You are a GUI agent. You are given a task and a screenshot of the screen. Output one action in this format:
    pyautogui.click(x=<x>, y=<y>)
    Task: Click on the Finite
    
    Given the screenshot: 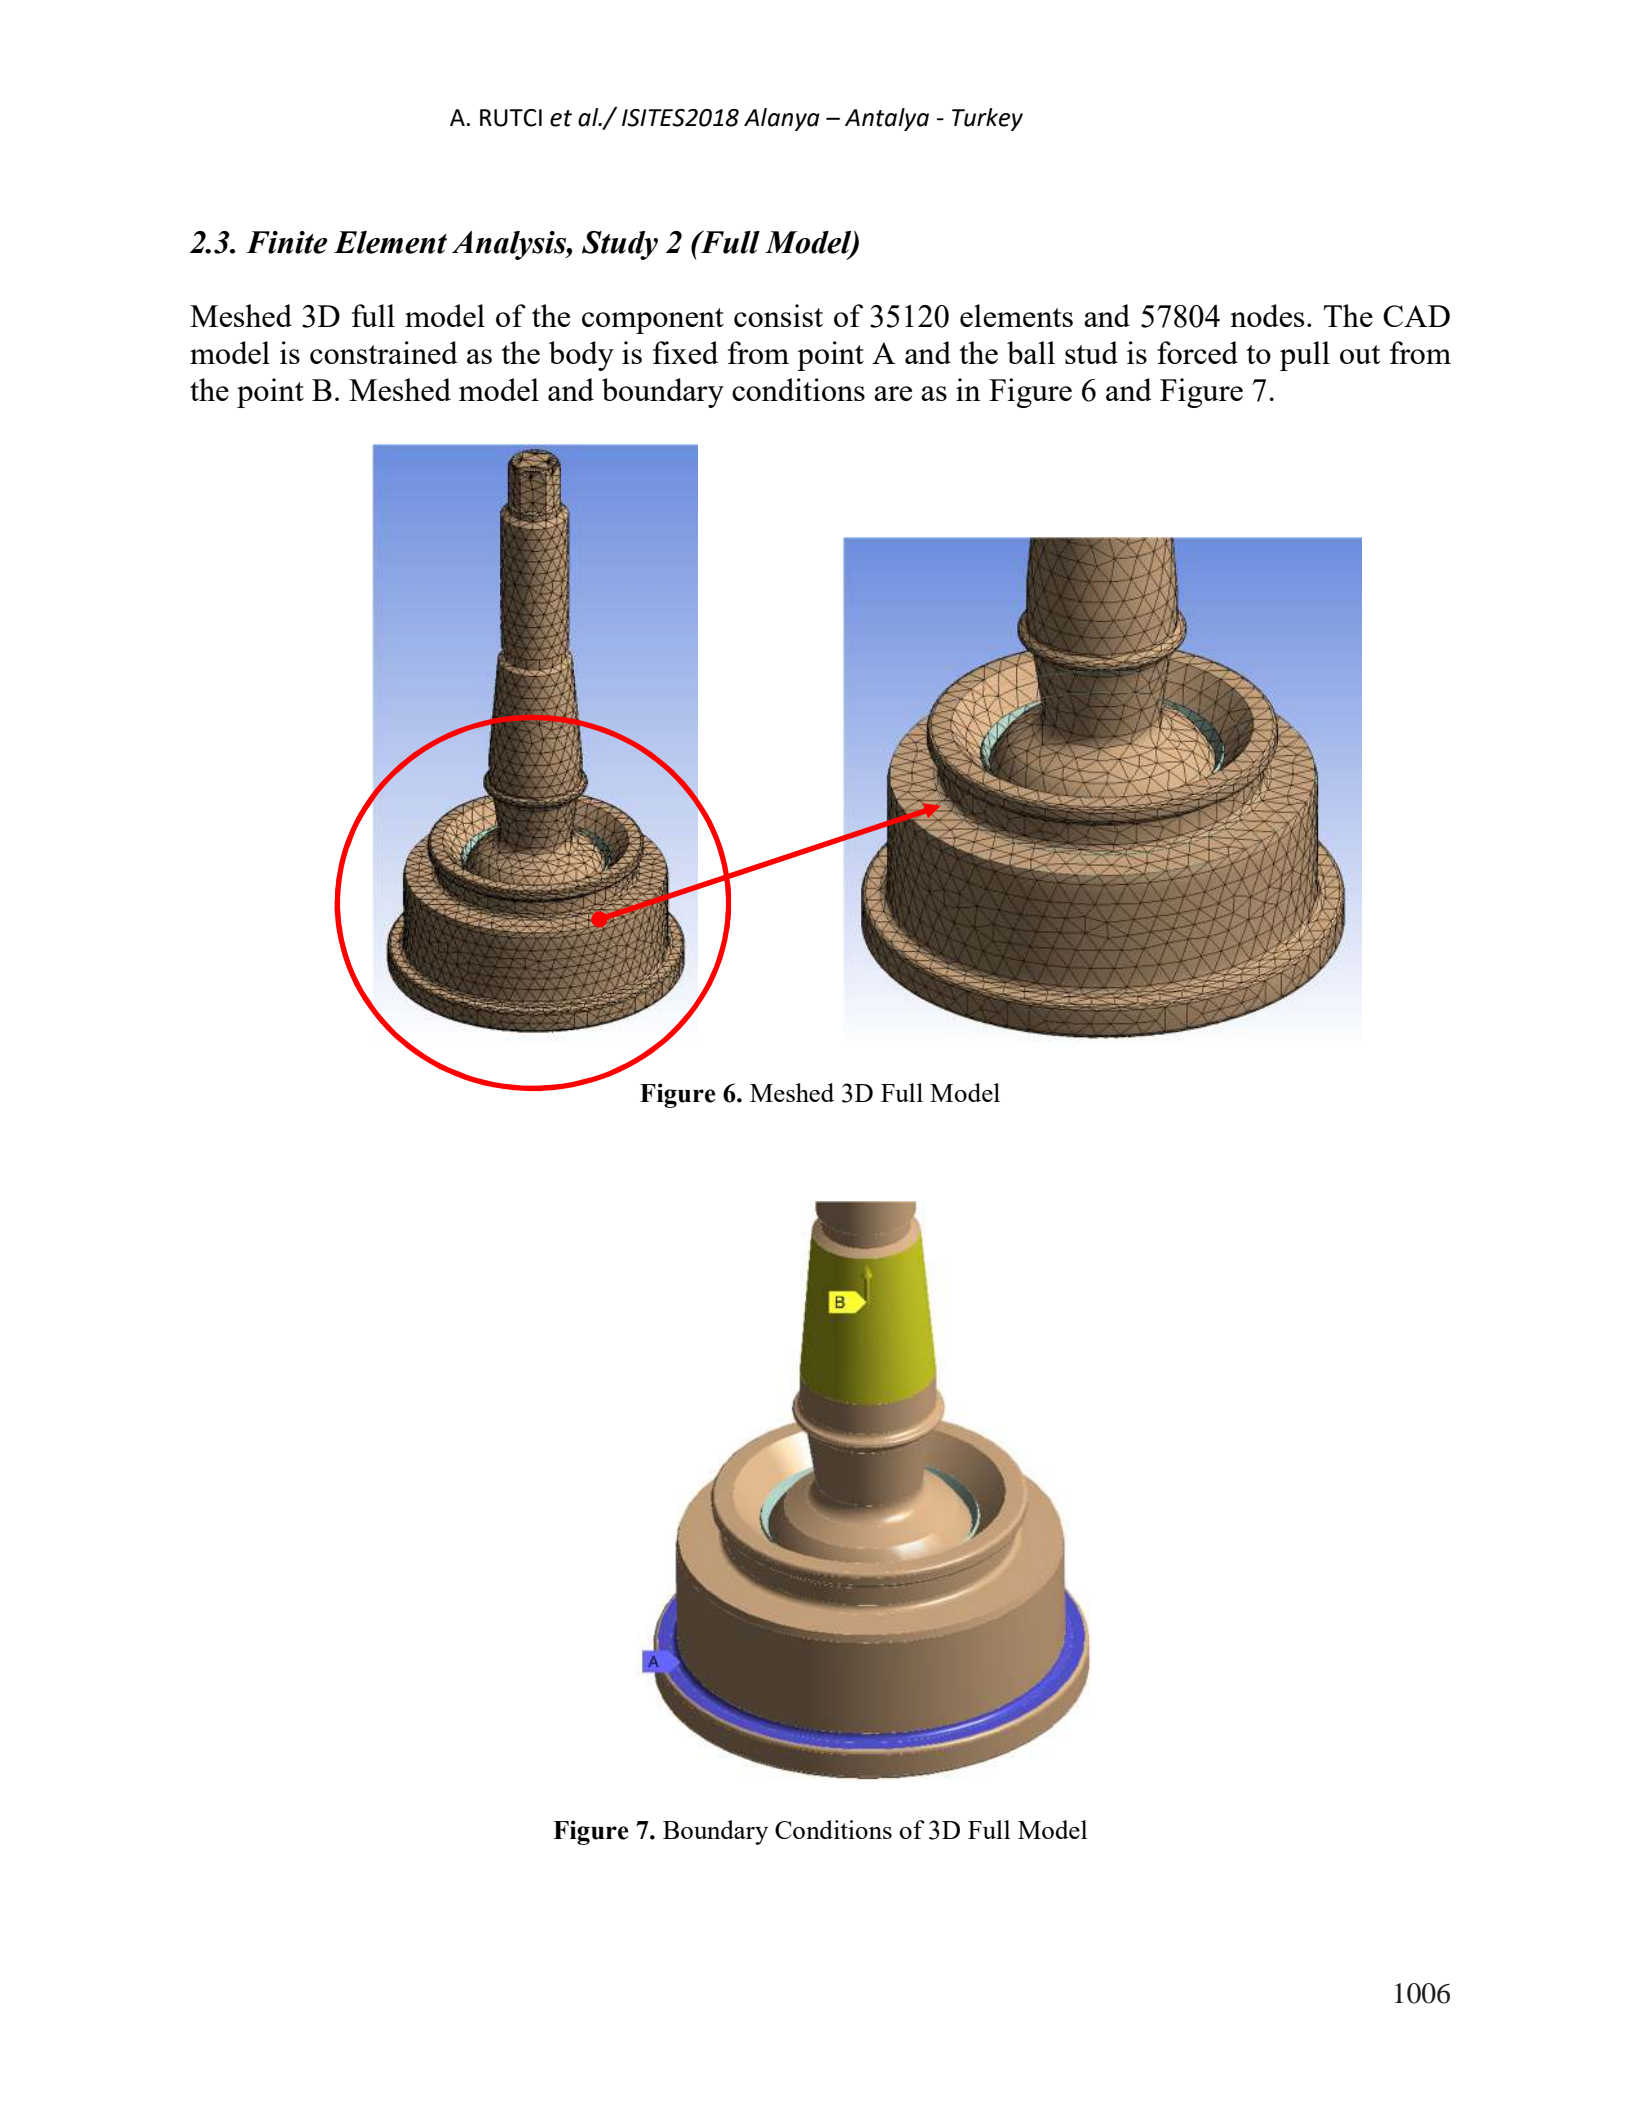 What is the action you would take?
    pyautogui.click(x=287, y=242)
